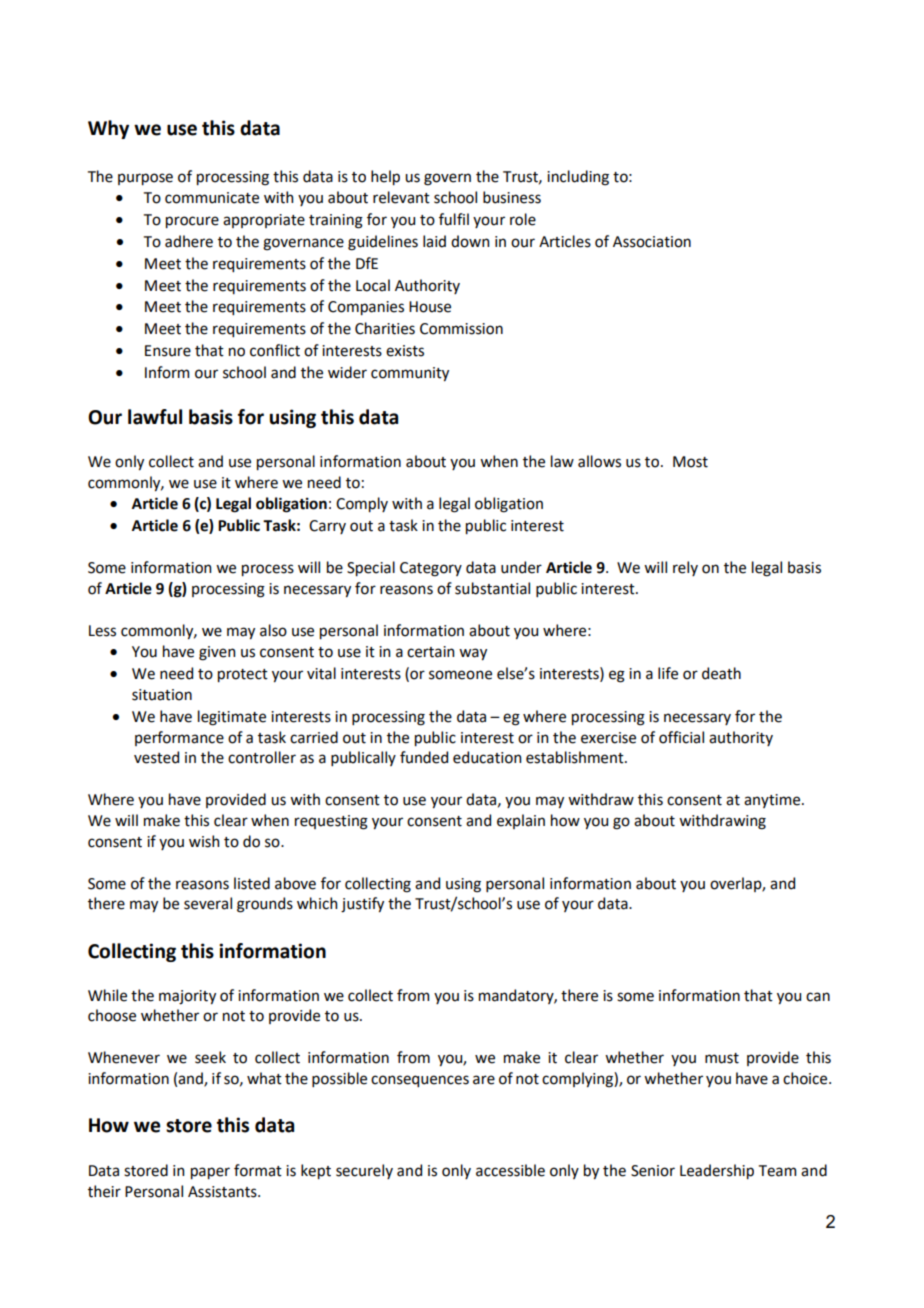 The width and height of the screenshot is (924, 1308). Describe the element at coordinates (179, 738) in the screenshot. I see `performance` at that location.
